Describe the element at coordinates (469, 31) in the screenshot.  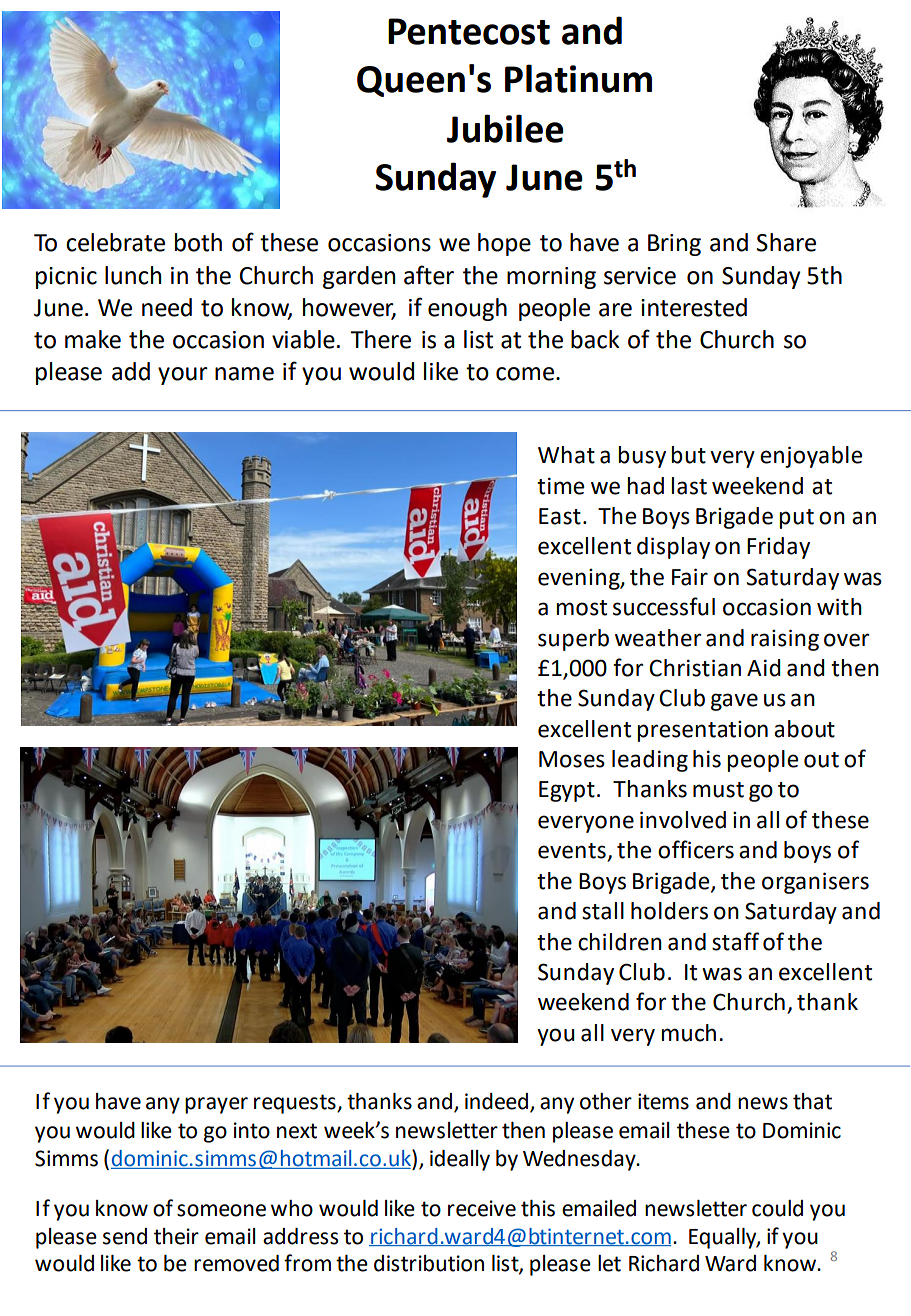
I see `Pentecost` at that location.
